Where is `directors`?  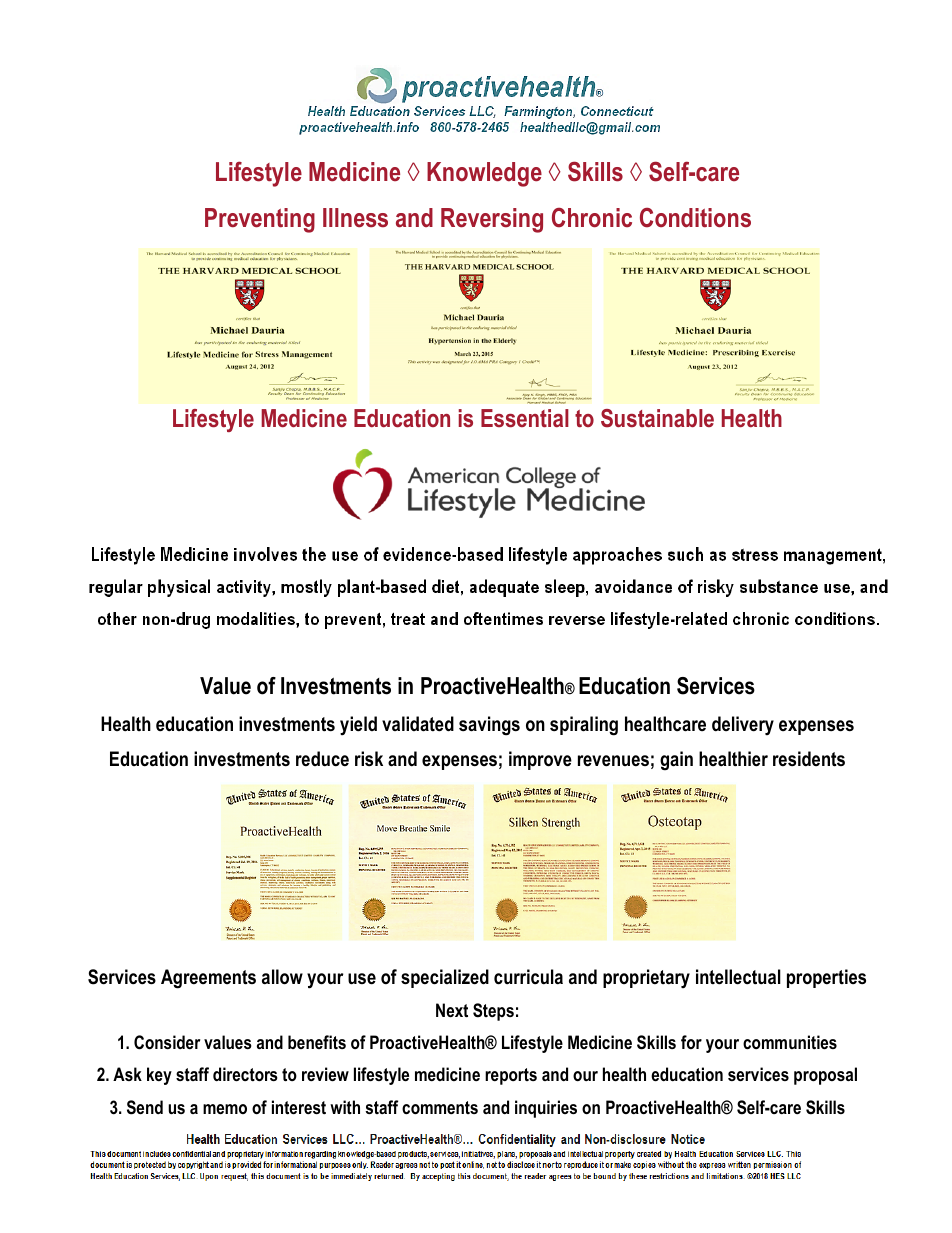
directors is located at coordinates (245, 1074).
